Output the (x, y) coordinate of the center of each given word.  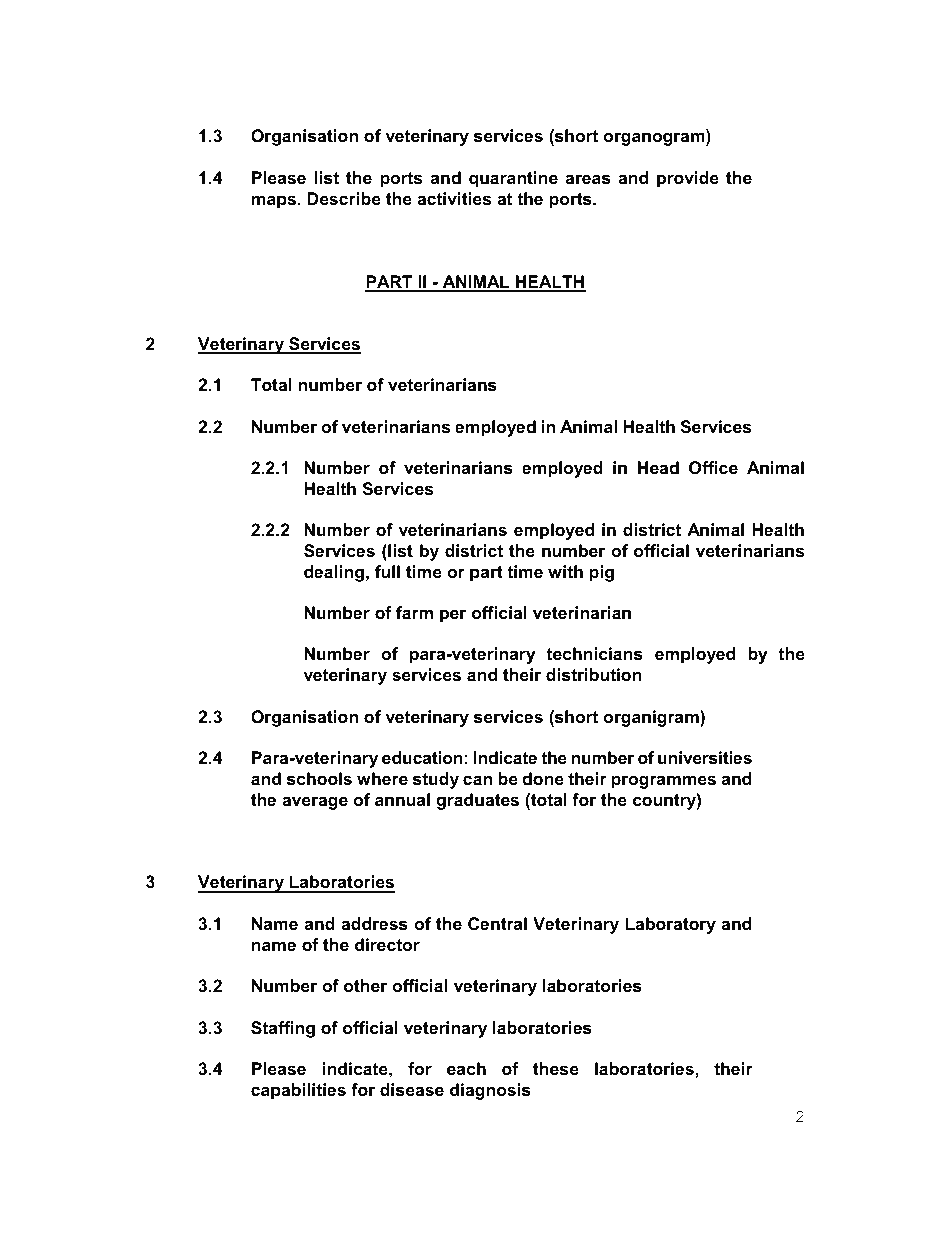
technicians (594, 654)
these (556, 1069)
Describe (344, 199)
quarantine (513, 179)
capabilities (298, 1091)
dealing (334, 573)
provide (688, 179)
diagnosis (490, 1091)
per (453, 616)
